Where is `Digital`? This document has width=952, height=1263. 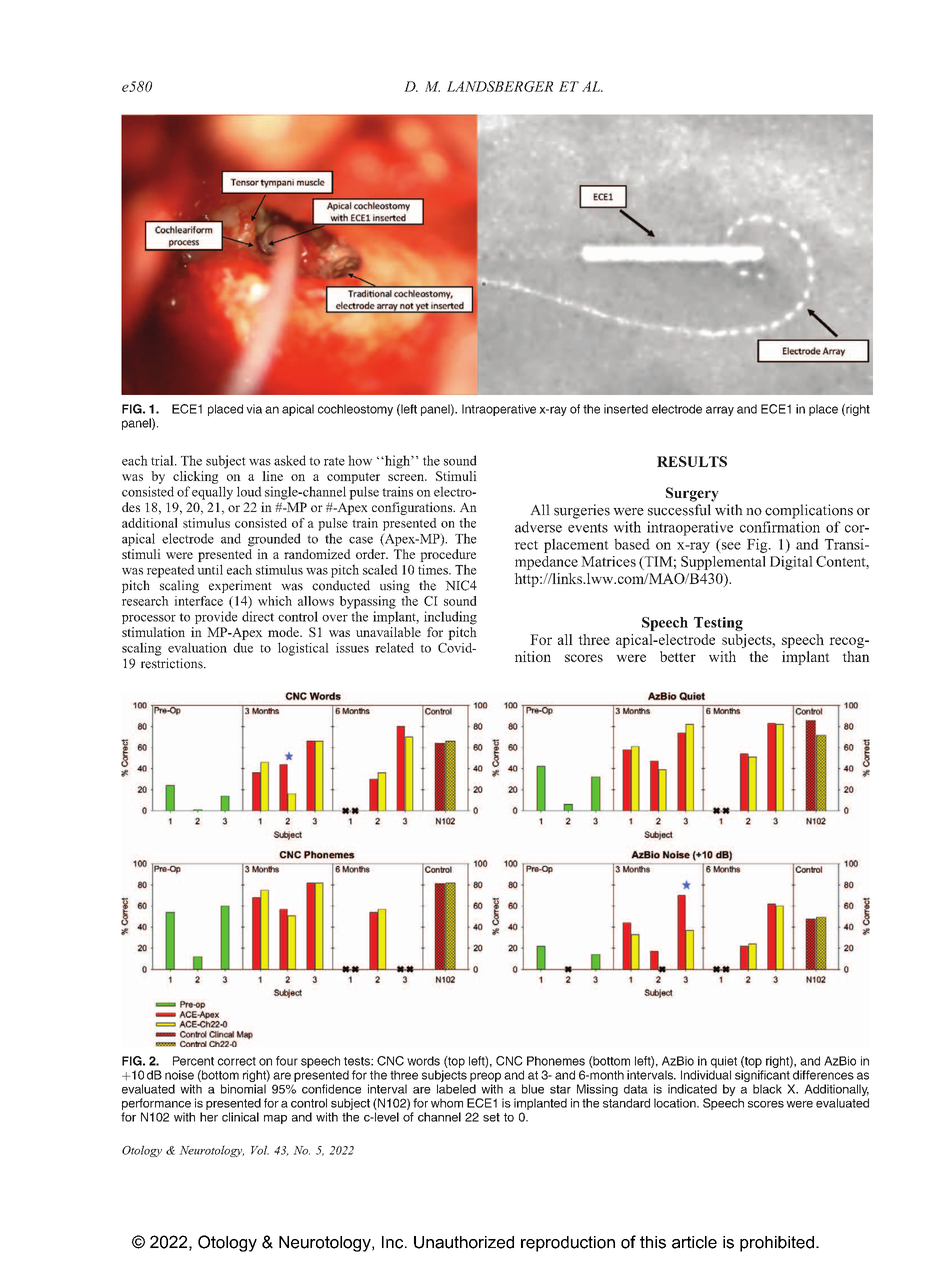
Digital is located at coordinates (791, 563).
